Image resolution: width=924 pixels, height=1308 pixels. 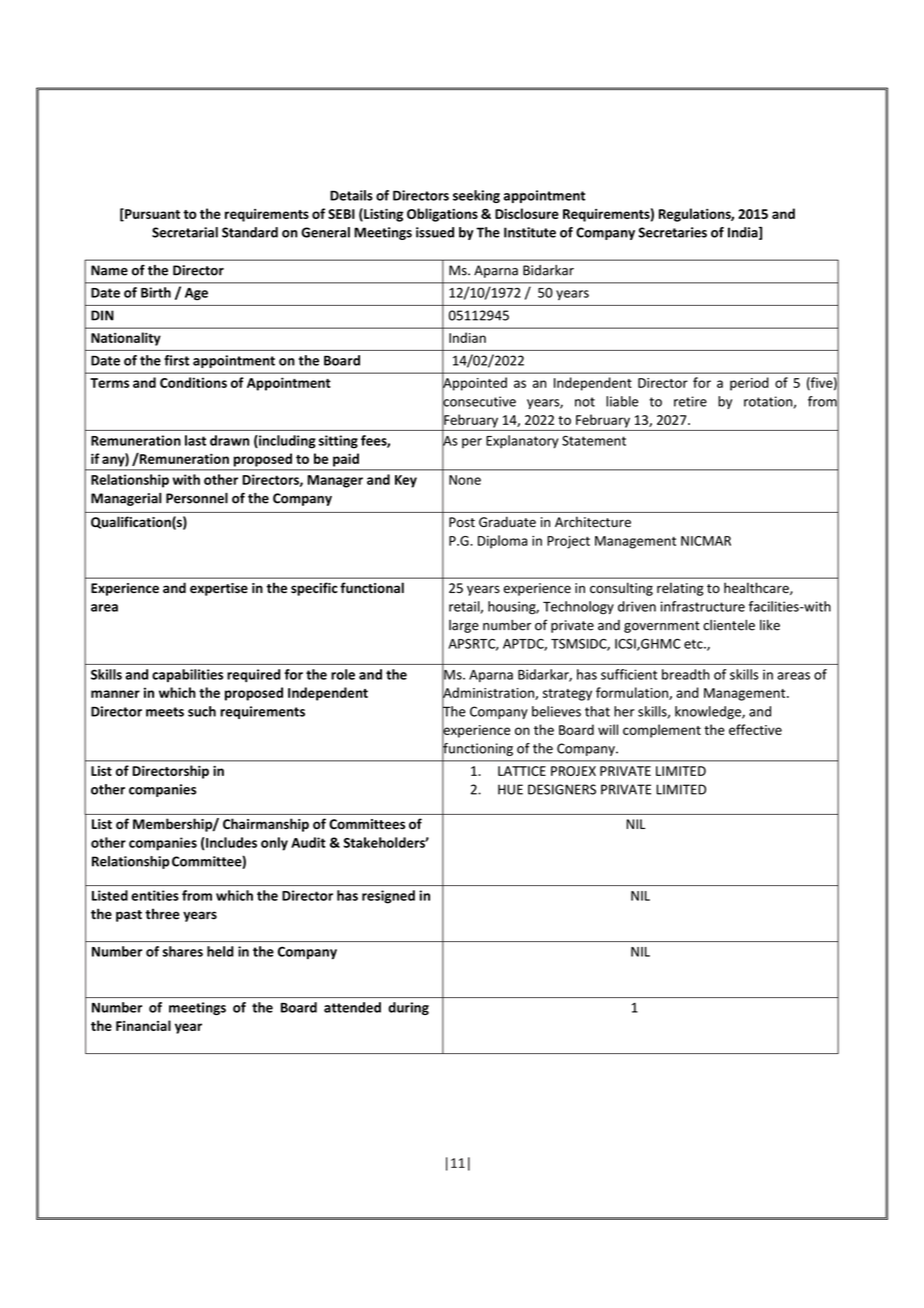 I want to click on Secretaries, so click(x=672, y=232).
